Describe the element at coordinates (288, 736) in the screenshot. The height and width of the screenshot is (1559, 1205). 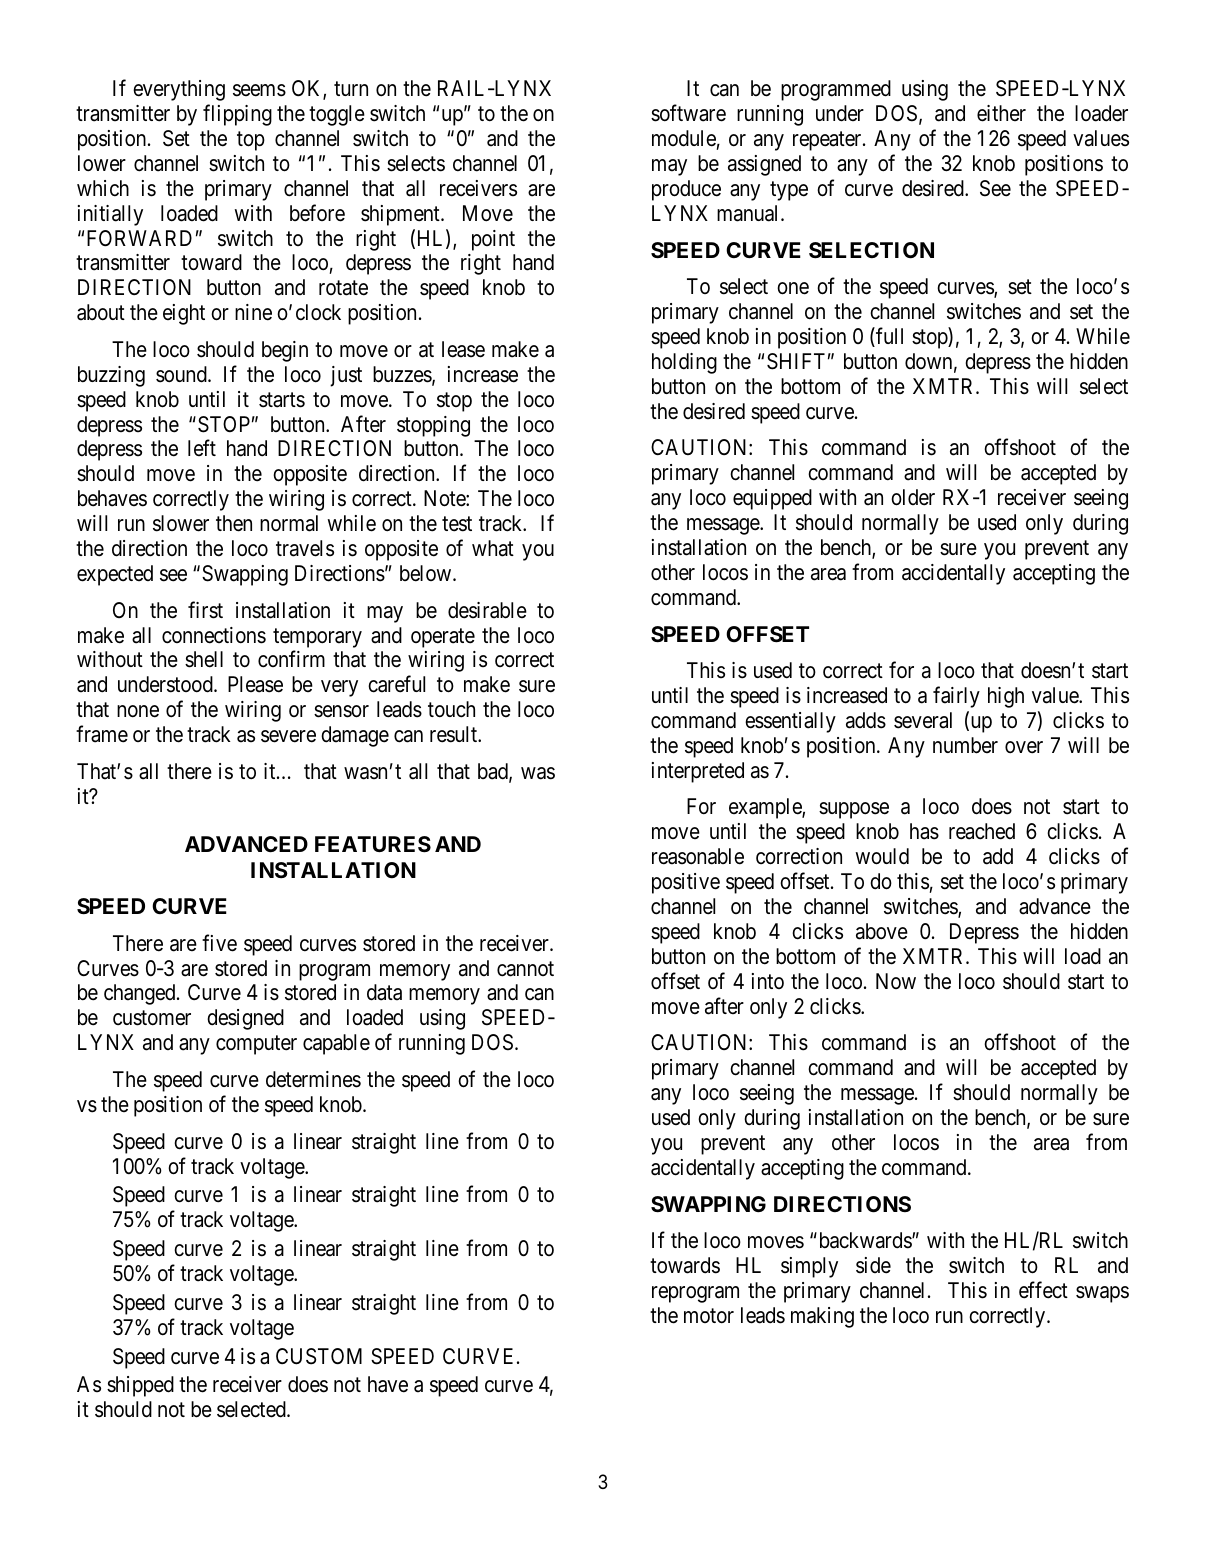
I see `severe` at that location.
